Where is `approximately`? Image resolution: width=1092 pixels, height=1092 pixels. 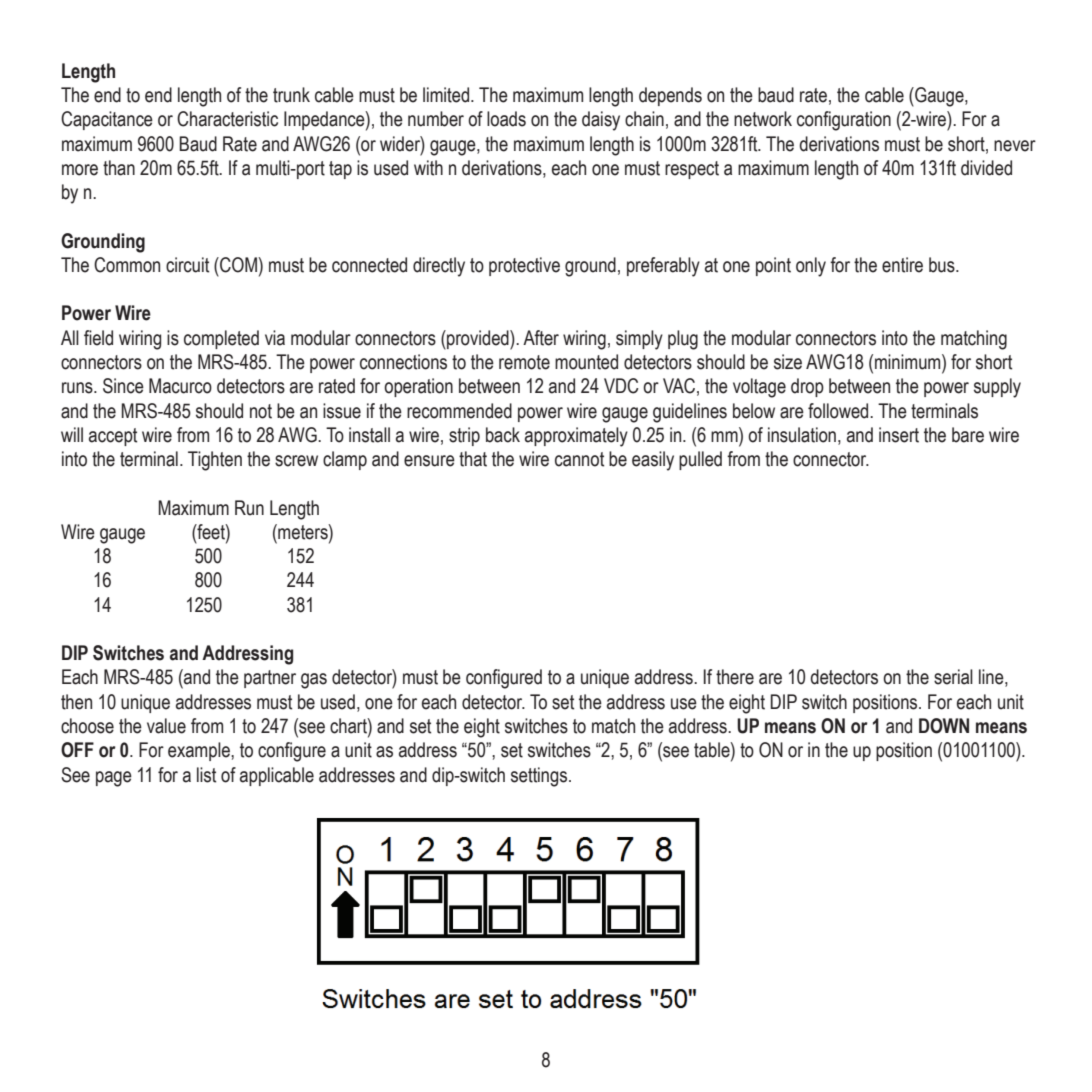 approximately is located at coordinates (576, 437).
